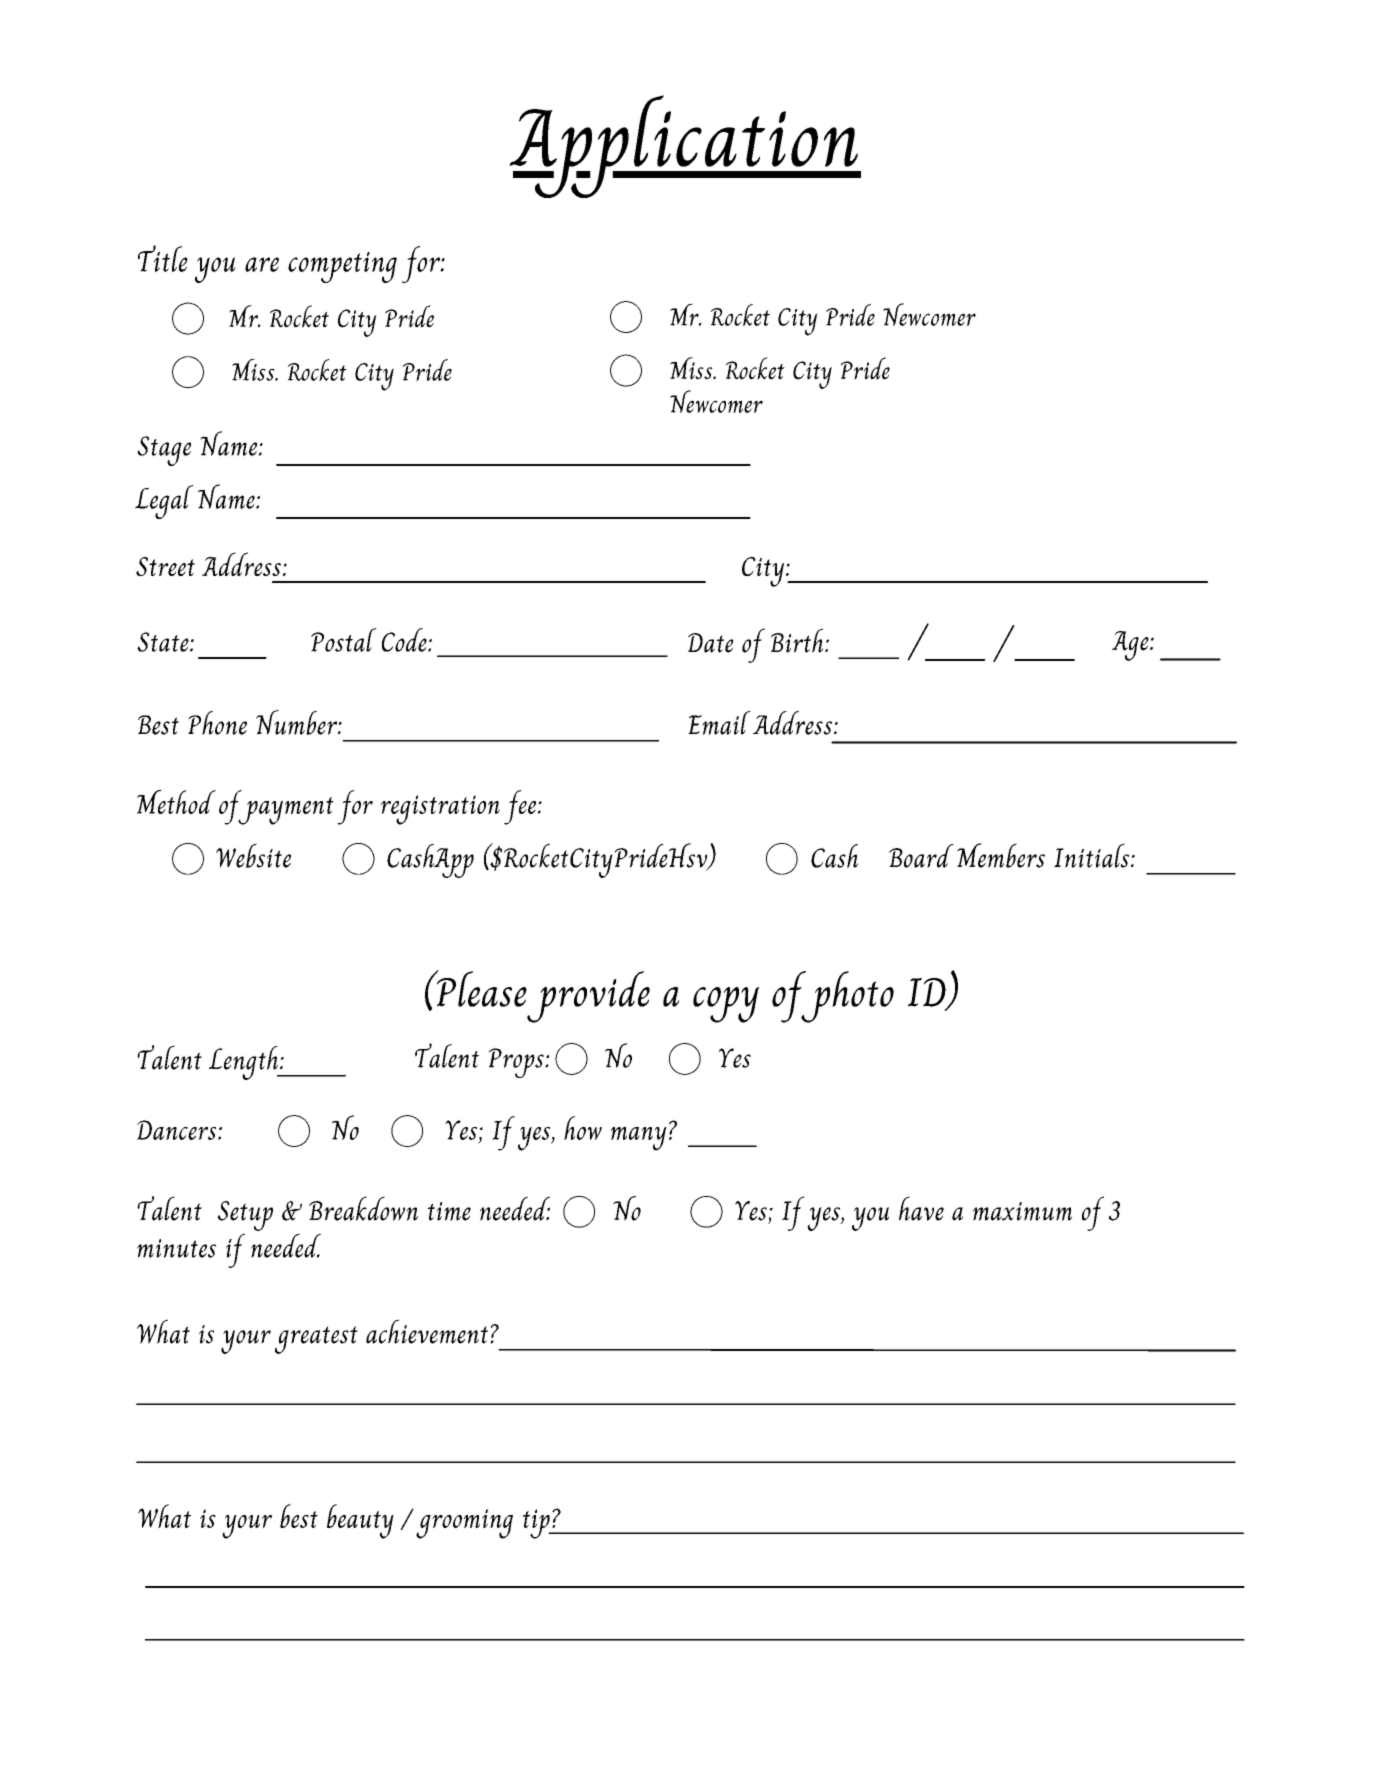  What do you see at coordinates (244, 1063) in the screenshot?
I see `Length` at bounding box center [244, 1063].
